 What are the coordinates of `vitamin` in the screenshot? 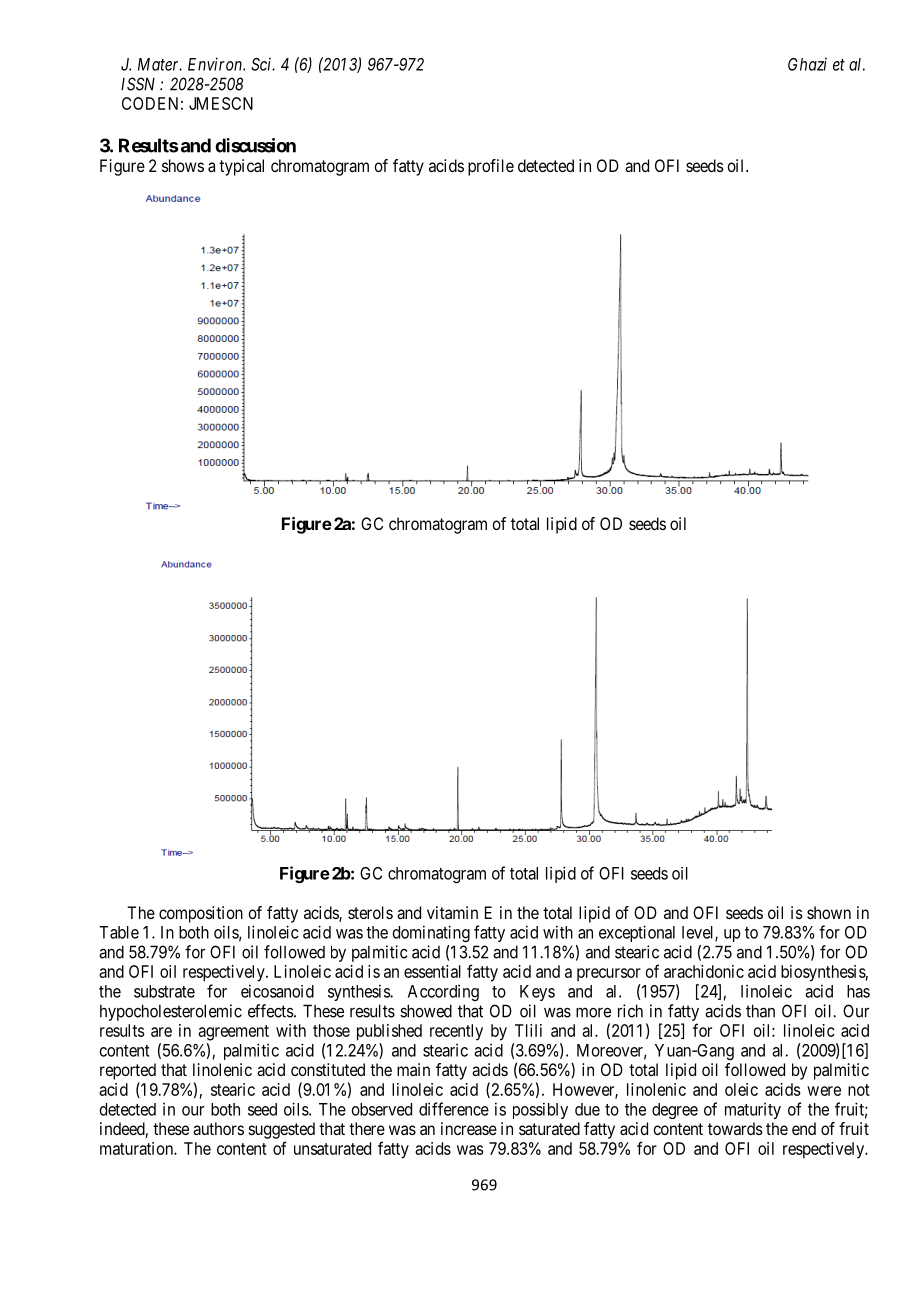 It's located at (452, 912).
